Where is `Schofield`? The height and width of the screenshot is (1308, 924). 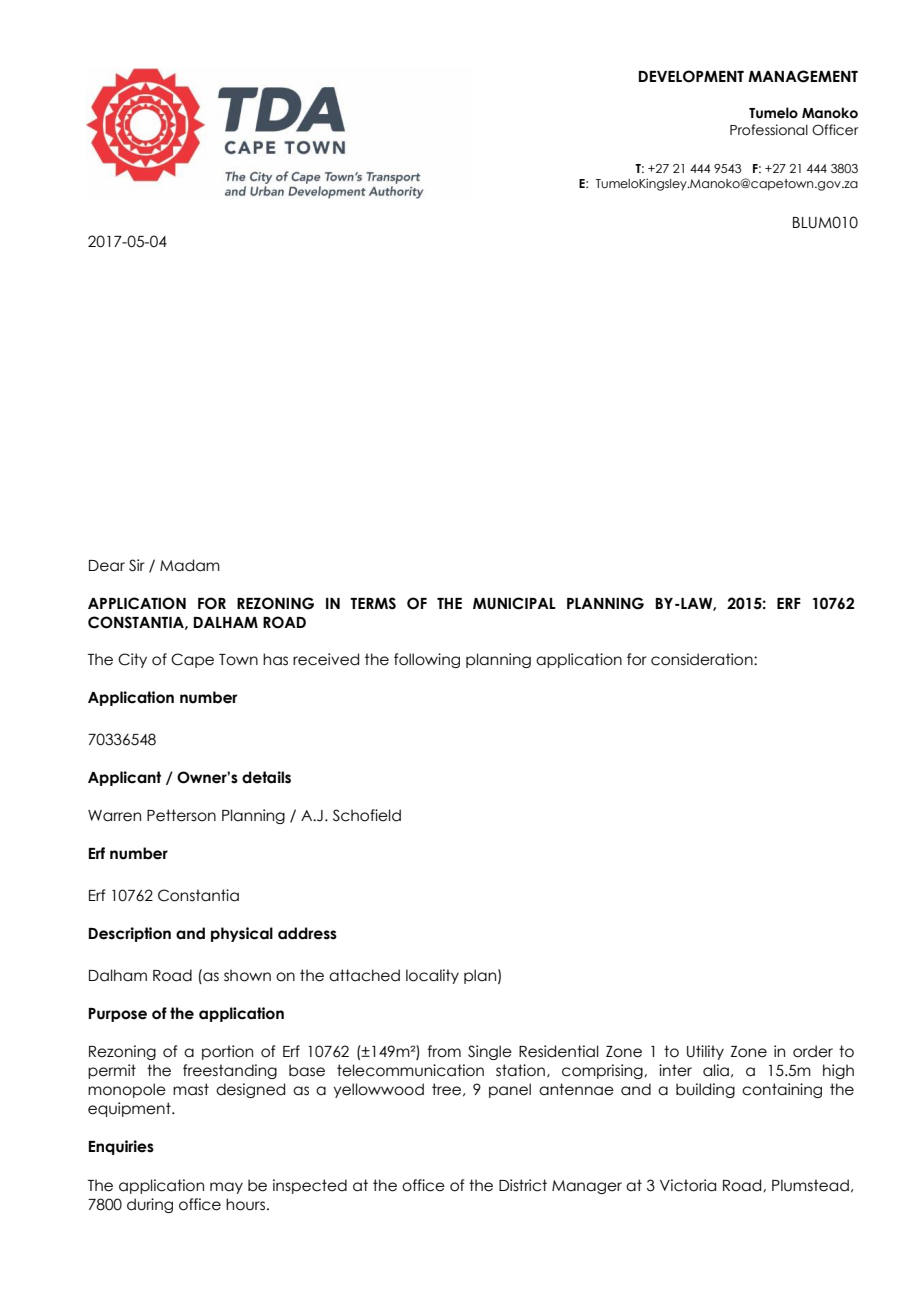 Schofield is located at coordinates (367, 815).
